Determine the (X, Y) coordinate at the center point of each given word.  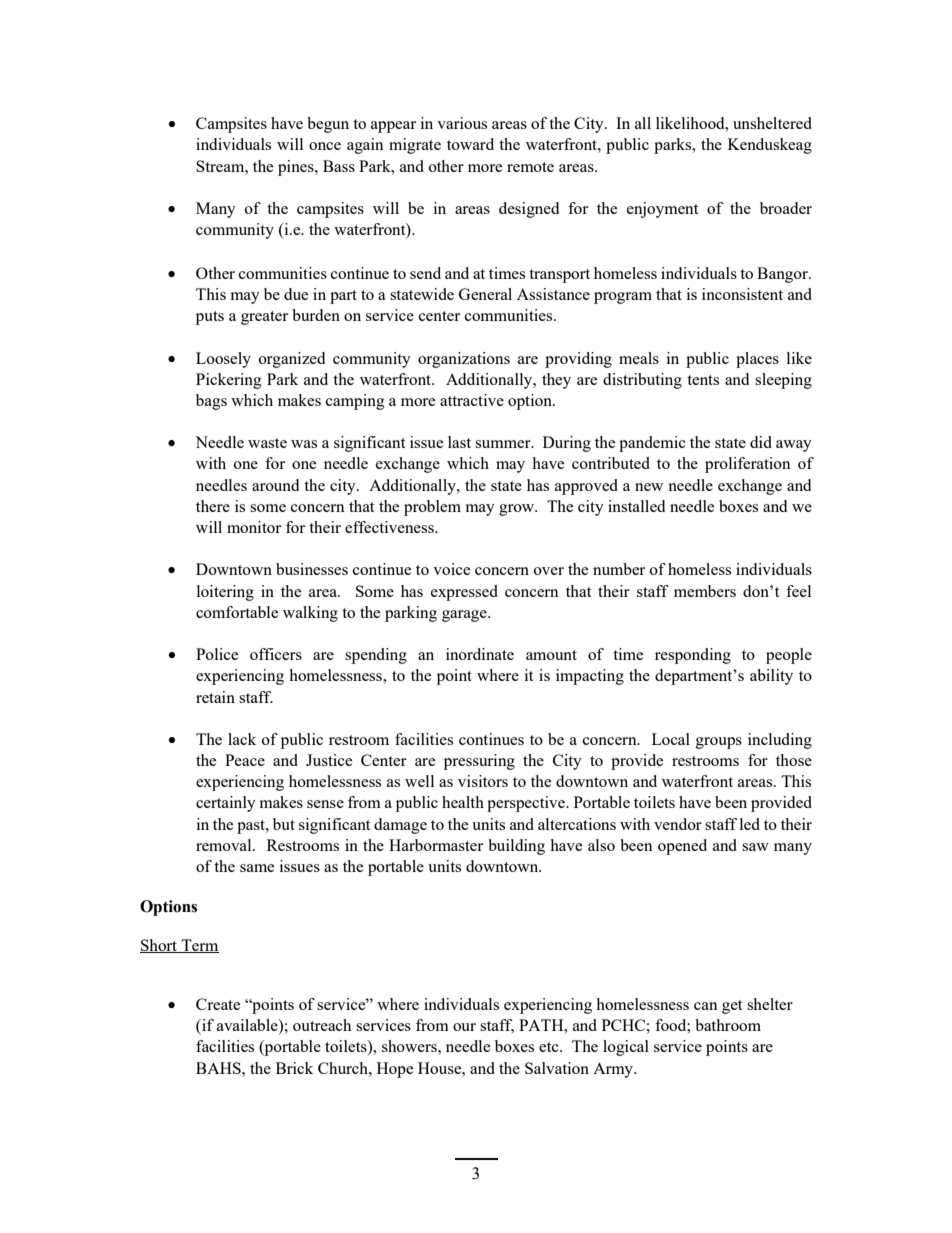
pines (297, 168)
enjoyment (662, 210)
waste (267, 443)
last (459, 442)
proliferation (748, 465)
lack (242, 739)
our (464, 1027)
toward (470, 144)
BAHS (219, 1068)
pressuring (479, 762)
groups (719, 743)
